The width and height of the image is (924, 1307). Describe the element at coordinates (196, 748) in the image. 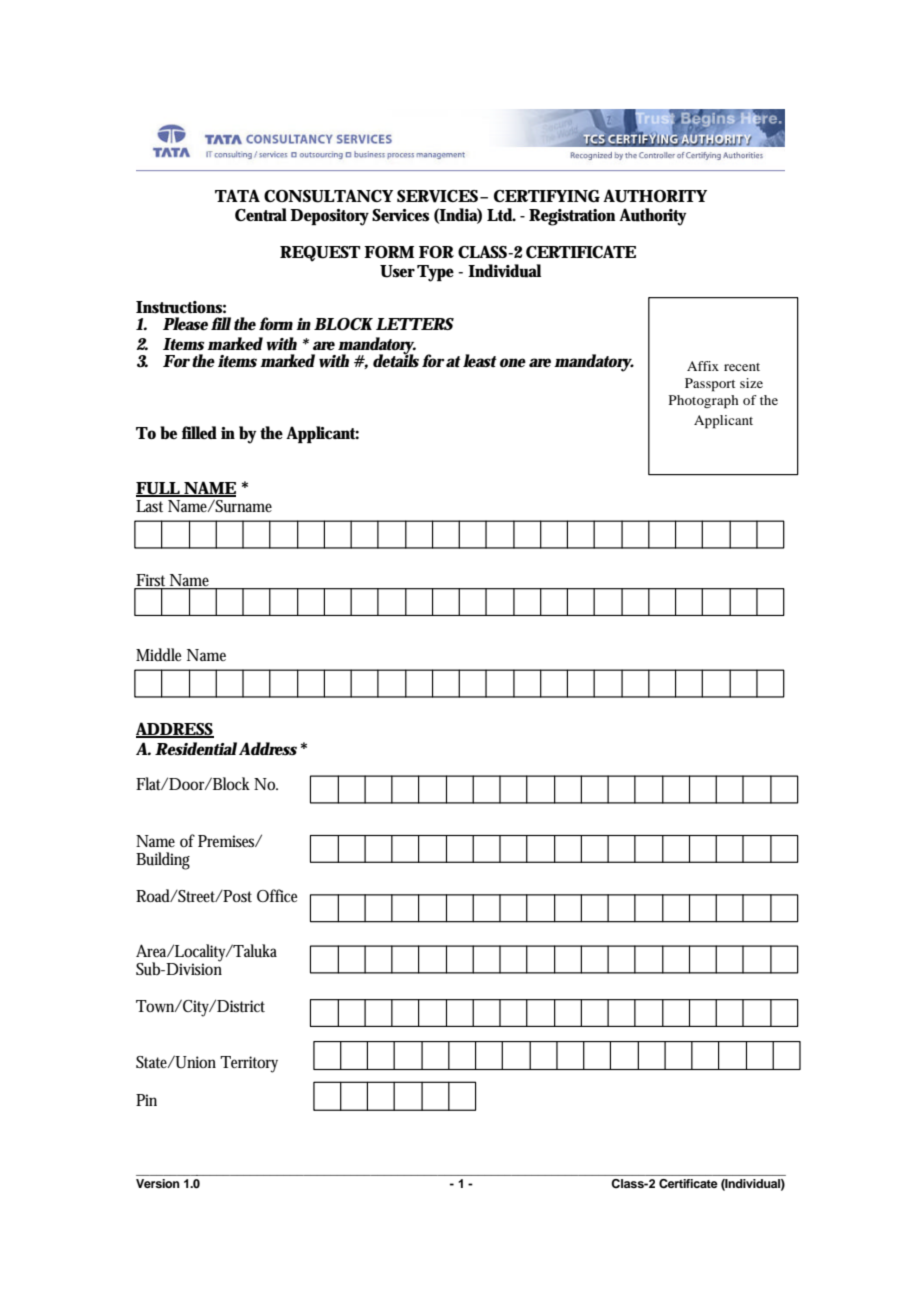

I see `Residential` at that location.
